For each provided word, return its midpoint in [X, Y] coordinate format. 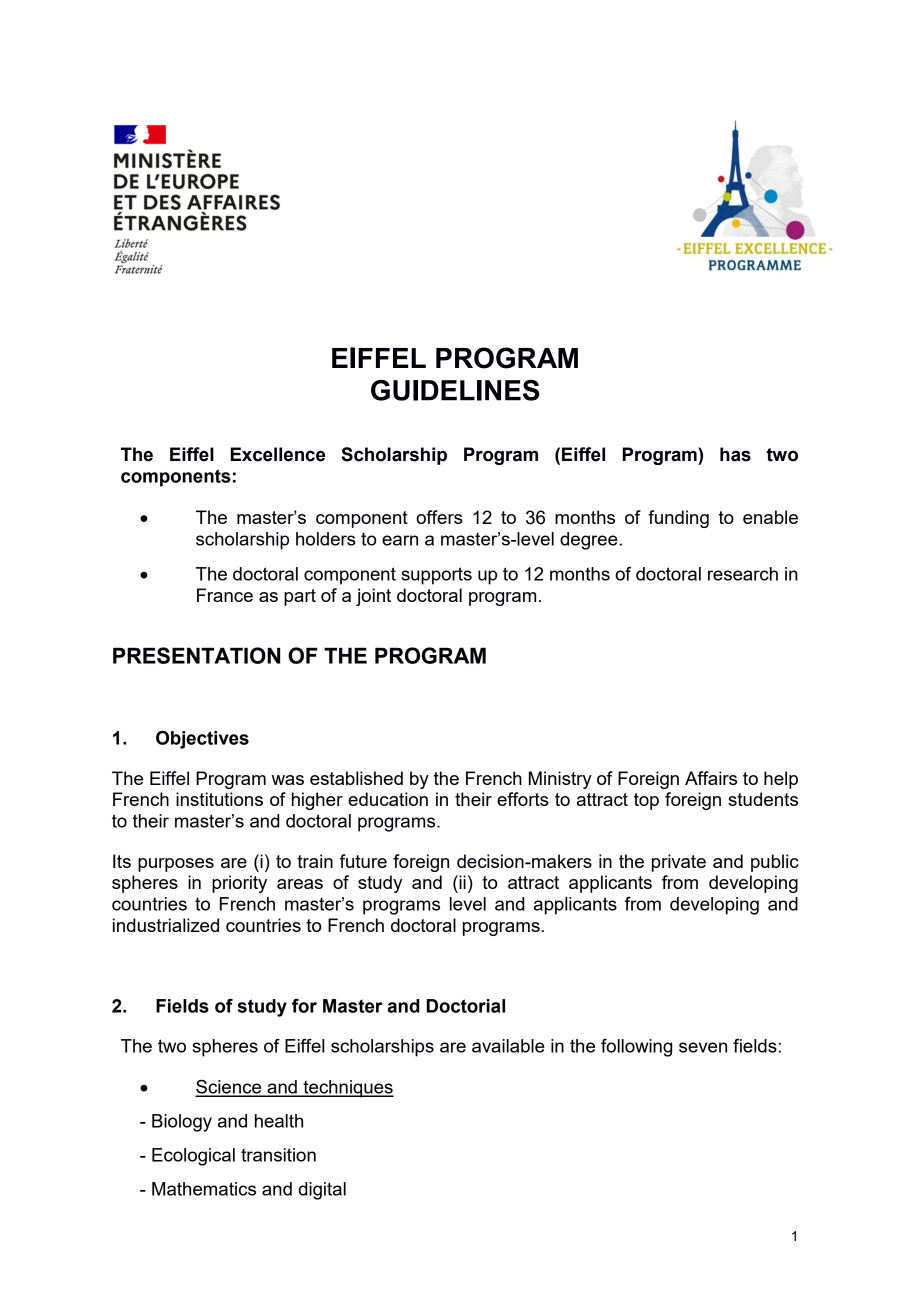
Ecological [193, 1157]
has [735, 454]
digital [322, 1191]
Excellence [278, 454]
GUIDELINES [455, 390]
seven [703, 1047]
